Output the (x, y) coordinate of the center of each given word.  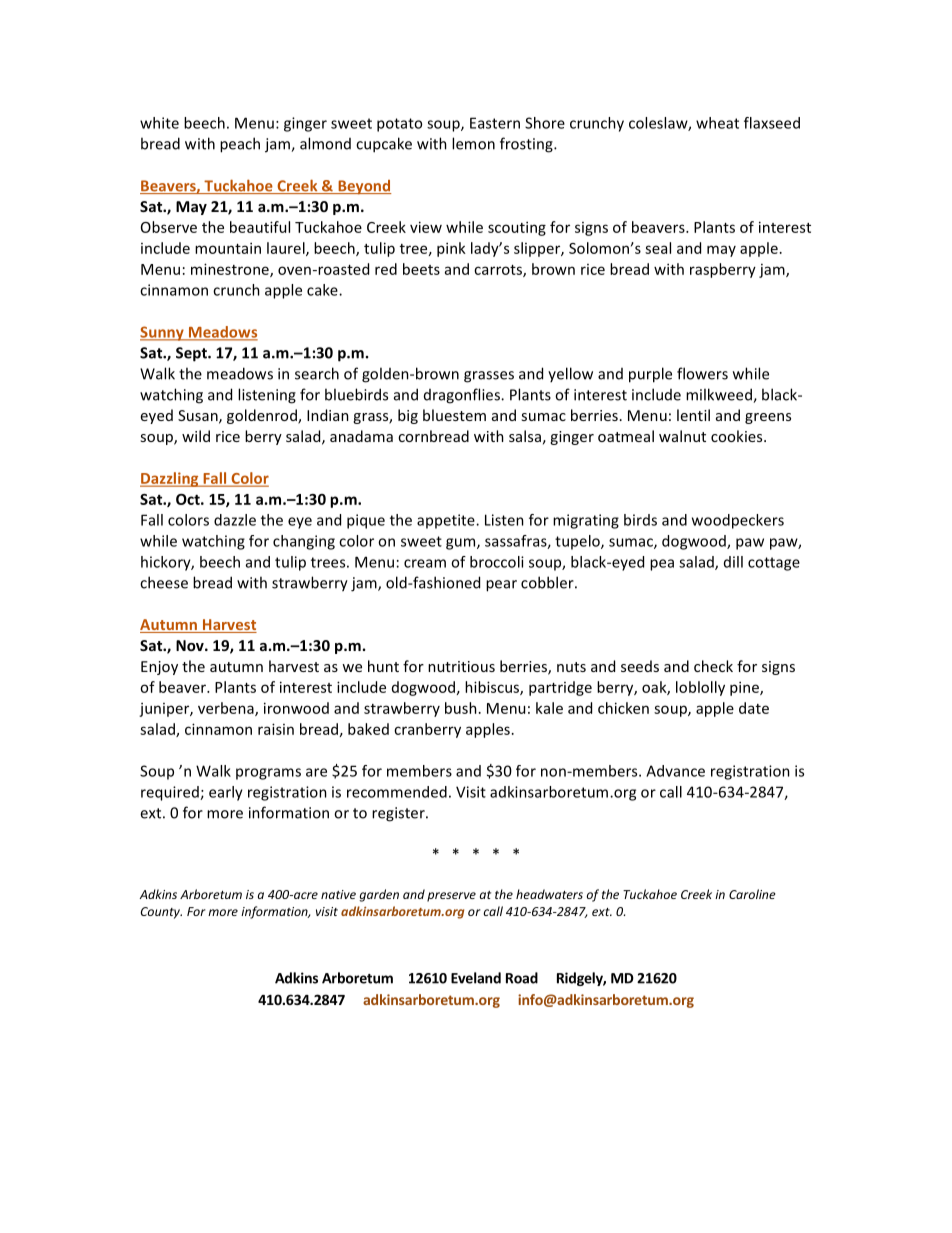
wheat (717, 123)
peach (240, 145)
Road (522, 978)
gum (462, 544)
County (161, 913)
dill (733, 562)
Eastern (495, 123)
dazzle (235, 520)
